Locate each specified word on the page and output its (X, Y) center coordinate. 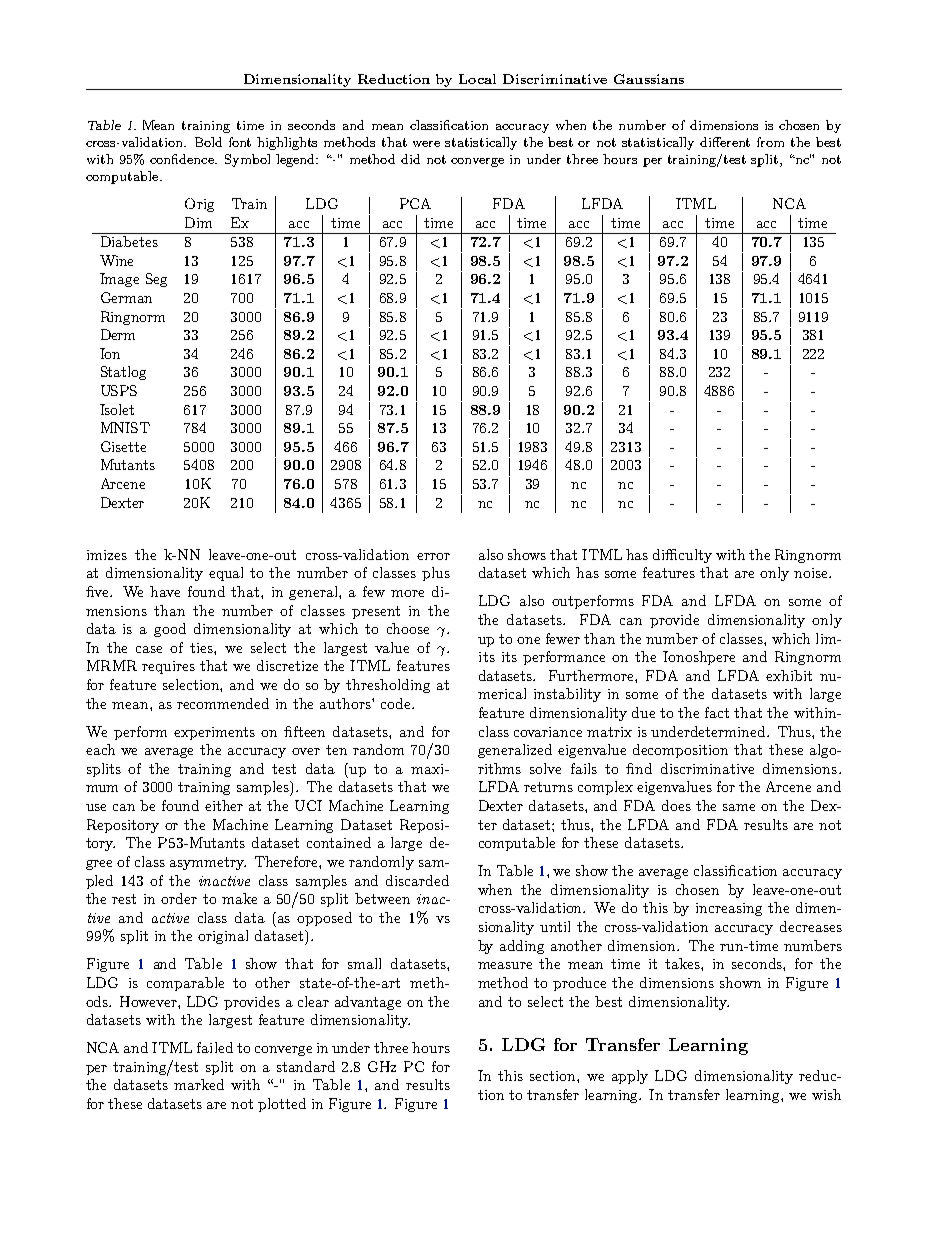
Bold (208, 142)
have (165, 591)
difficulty (682, 556)
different (725, 142)
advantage (368, 1003)
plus (436, 574)
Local (477, 79)
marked (199, 1084)
